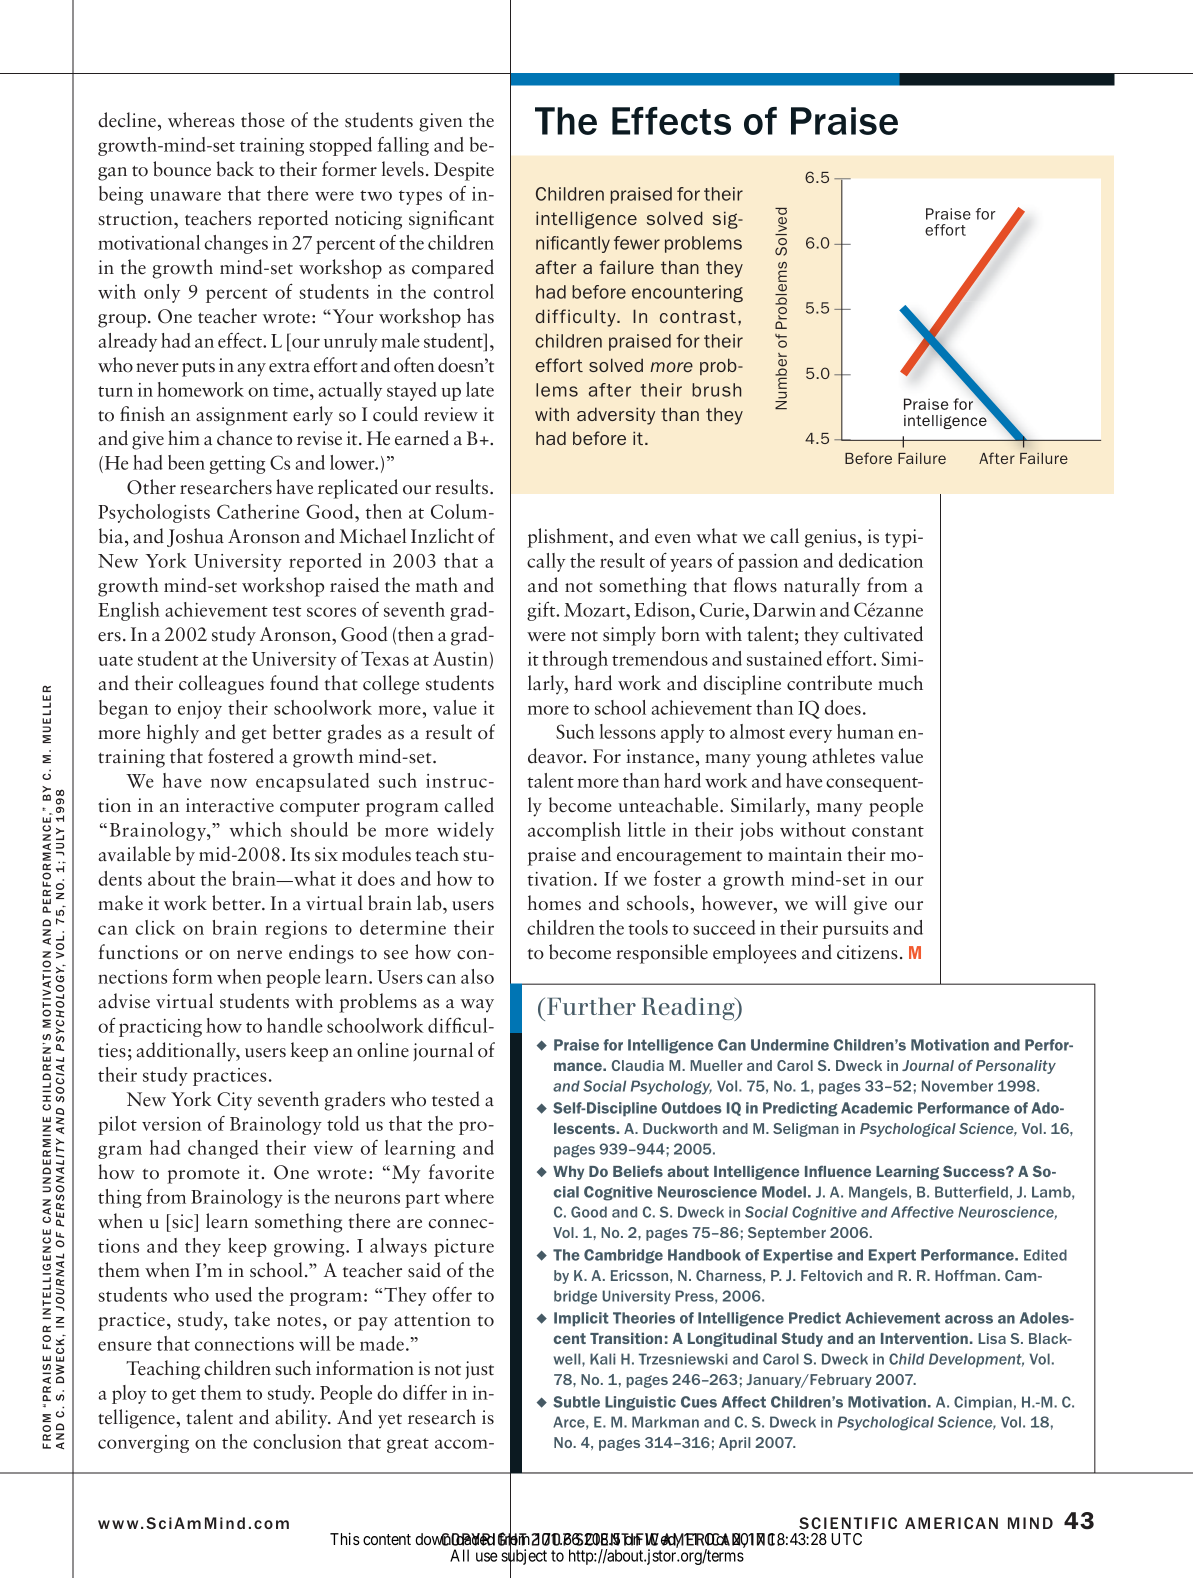 The height and width of the screenshot is (1578, 1193). Describe the element at coordinates (297, 1441) in the screenshot. I see `conclusion` at that location.
